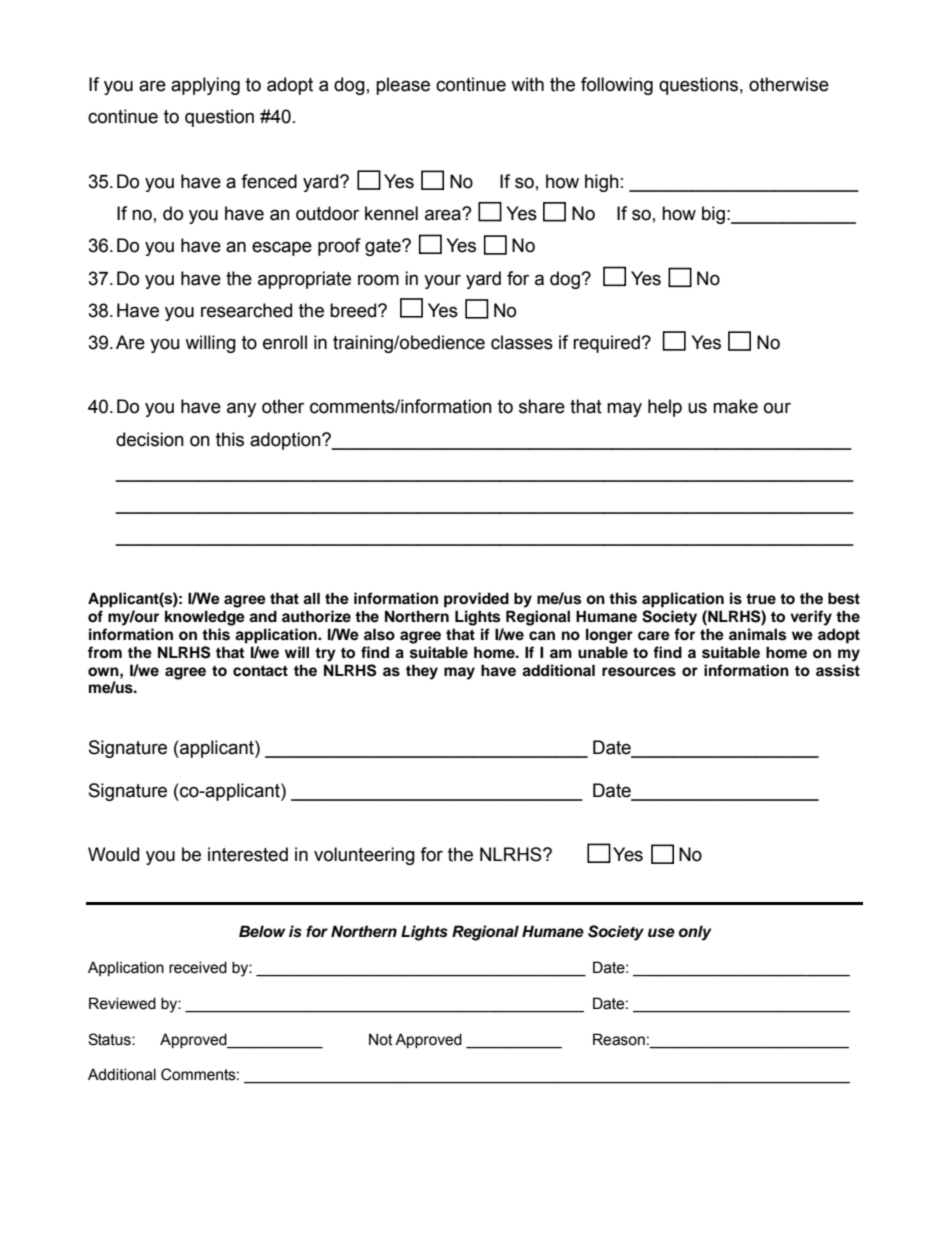  Describe the element at coordinates (735, 406) in the screenshot. I see `make` at that location.
